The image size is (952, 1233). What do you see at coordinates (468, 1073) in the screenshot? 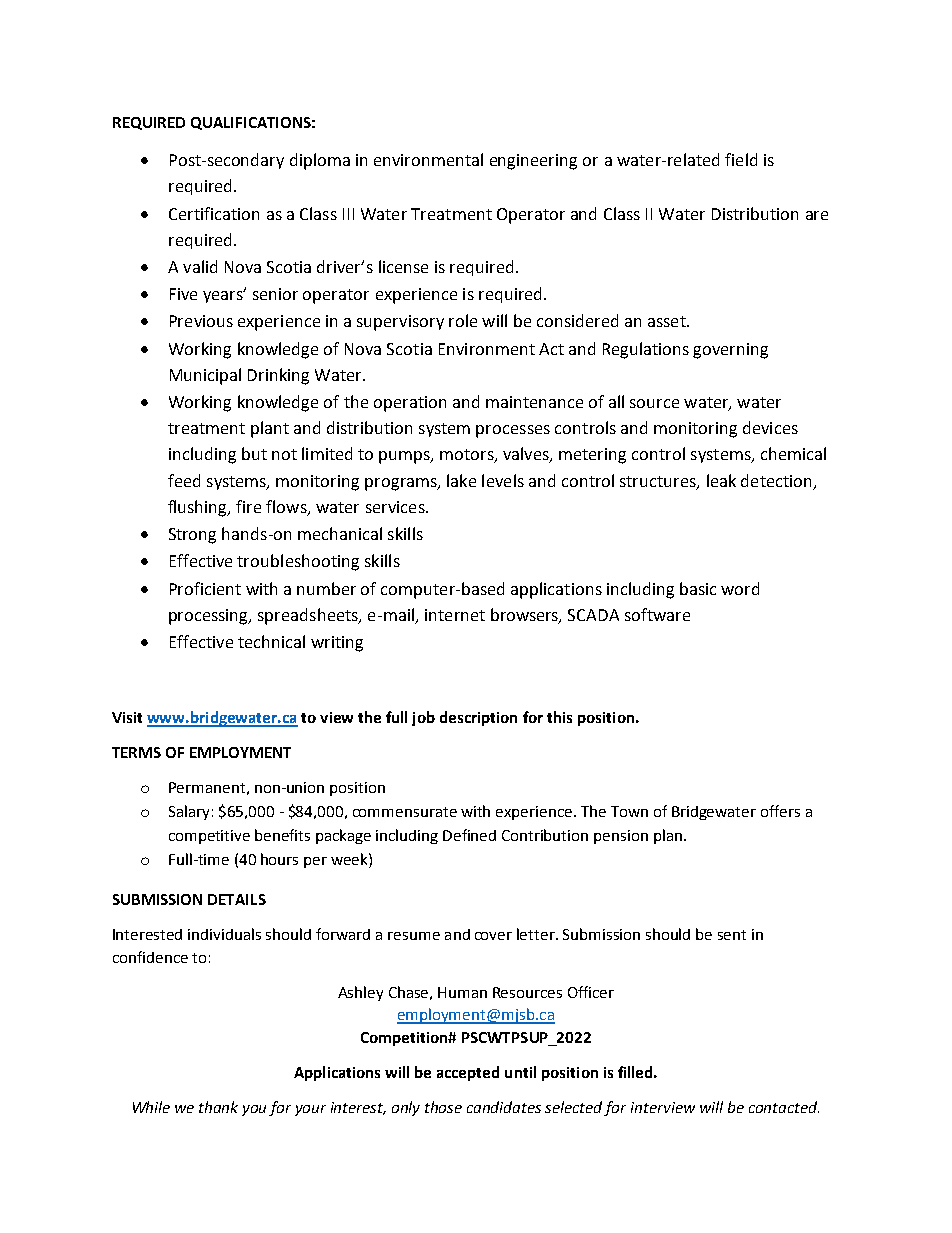
I see `accepted` at bounding box center [468, 1073].
